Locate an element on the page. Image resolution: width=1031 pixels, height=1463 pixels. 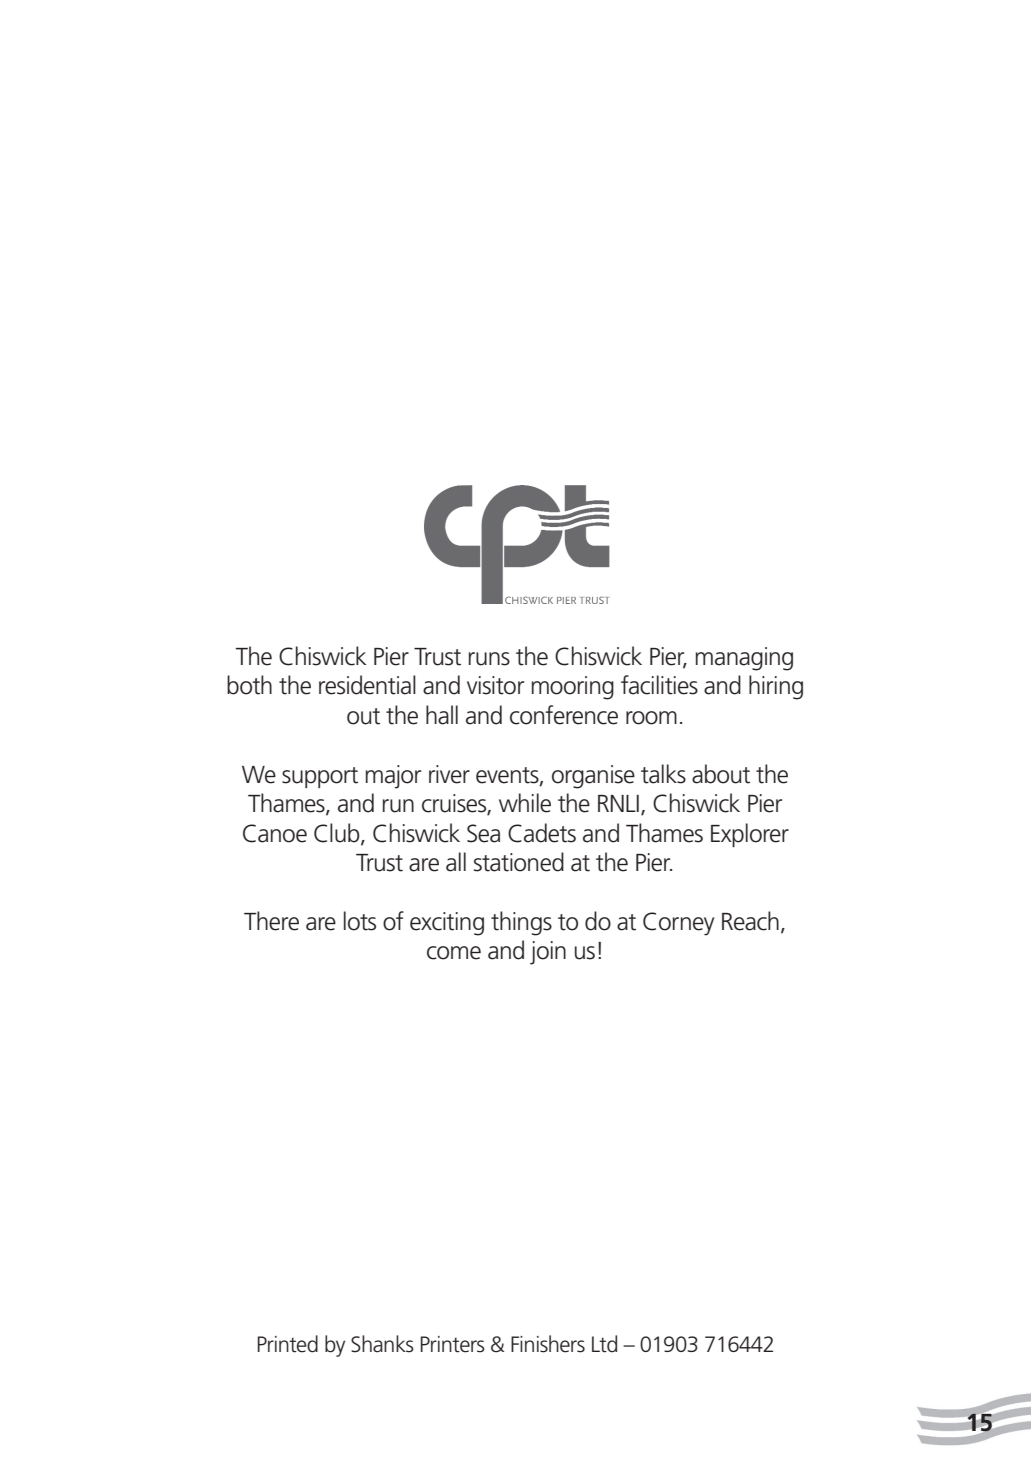
Reach is located at coordinates (750, 921).
